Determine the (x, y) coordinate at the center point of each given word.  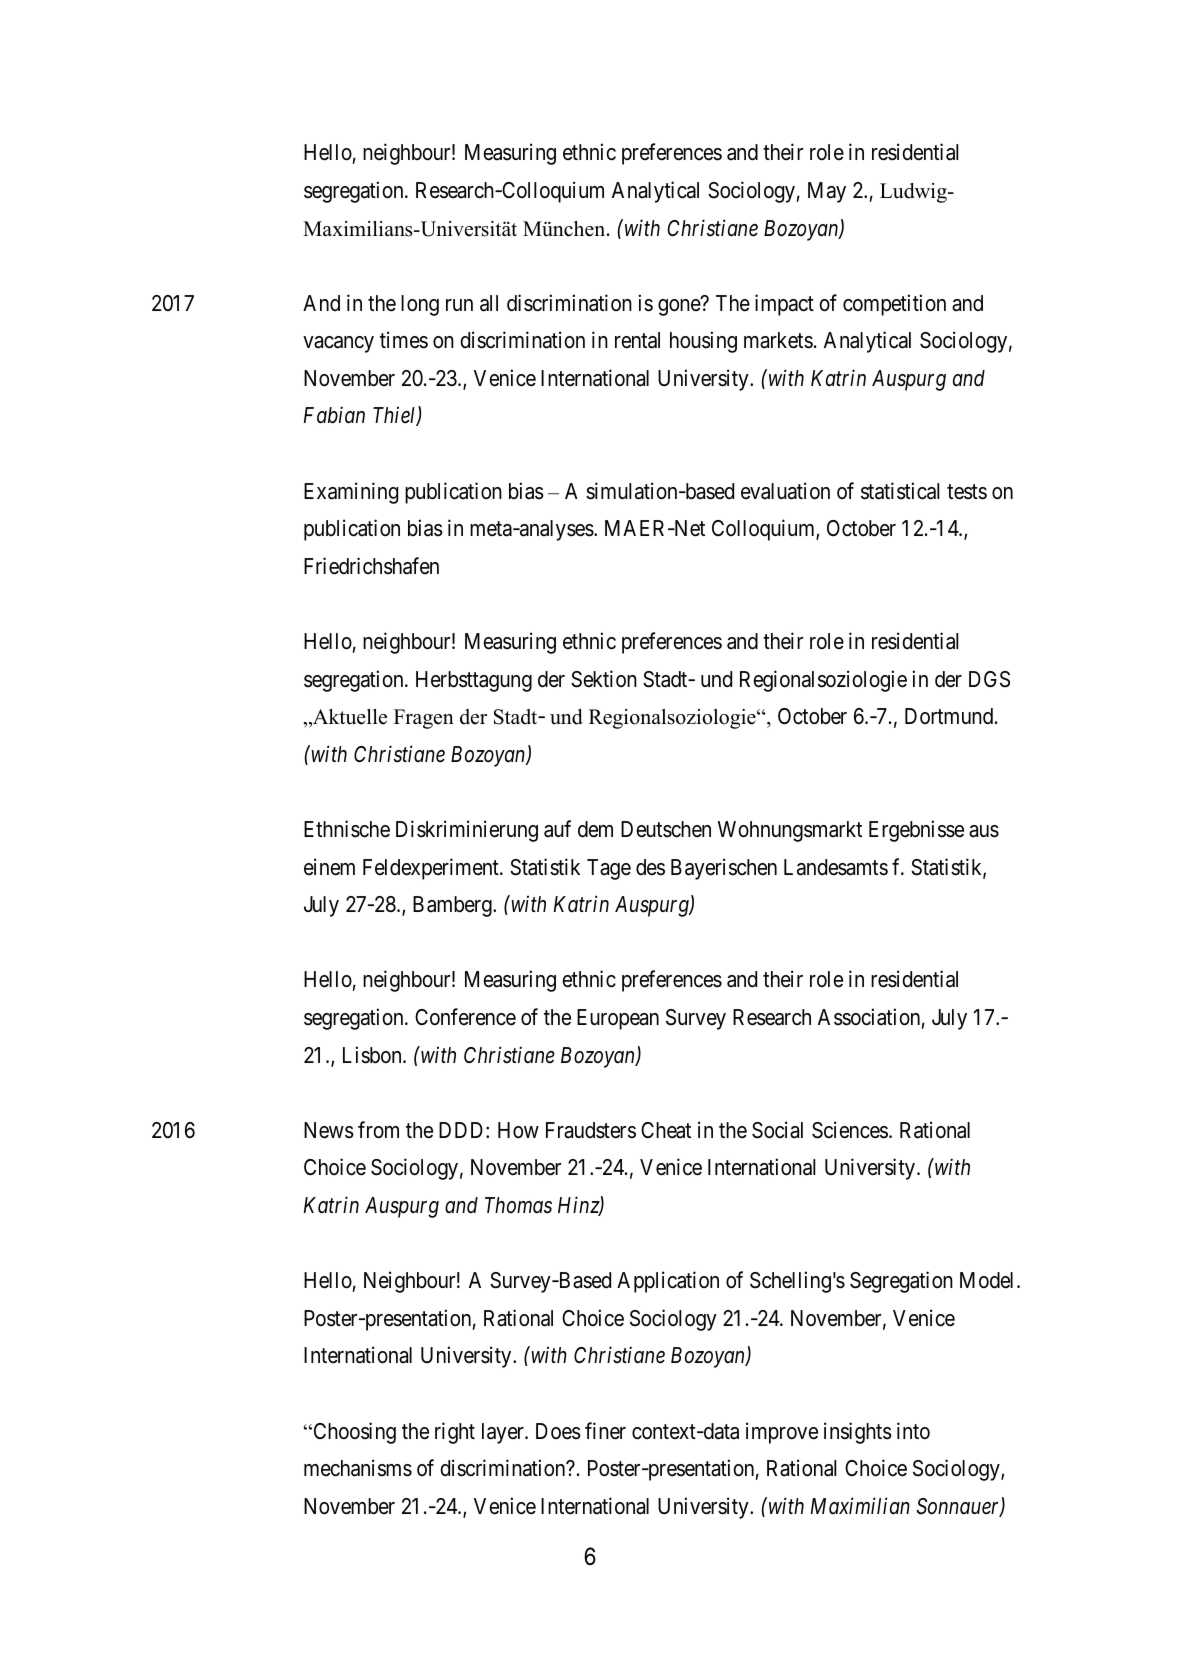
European (618, 1019)
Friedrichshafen (371, 566)
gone (679, 307)
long (420, 305)
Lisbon (373, 1055)
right (455, 1433)
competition (894, 305)
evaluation (785, 491)
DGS (989, 679)
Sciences (850, 1130)
